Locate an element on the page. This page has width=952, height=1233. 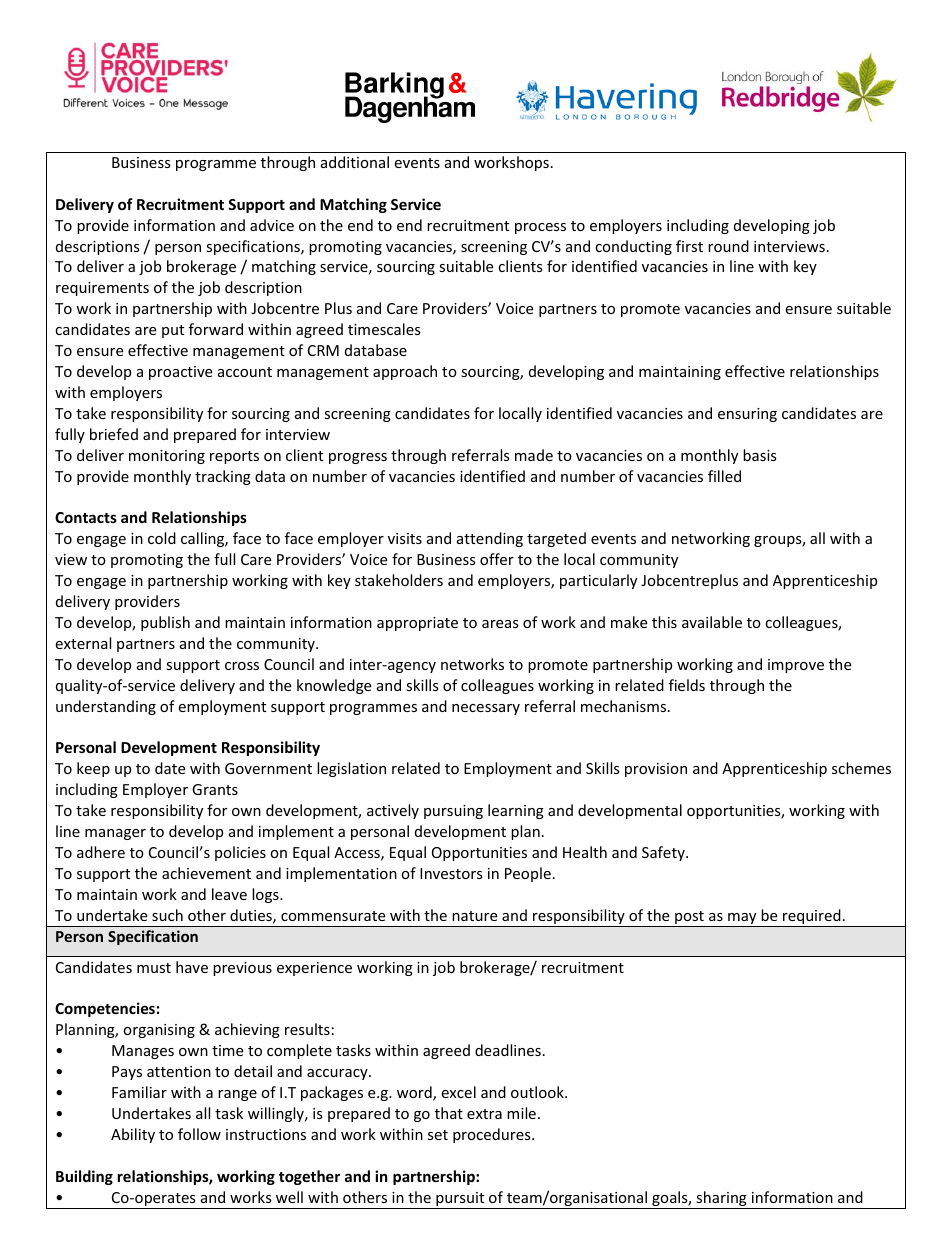
advice is located at coordinates (272, 225).
